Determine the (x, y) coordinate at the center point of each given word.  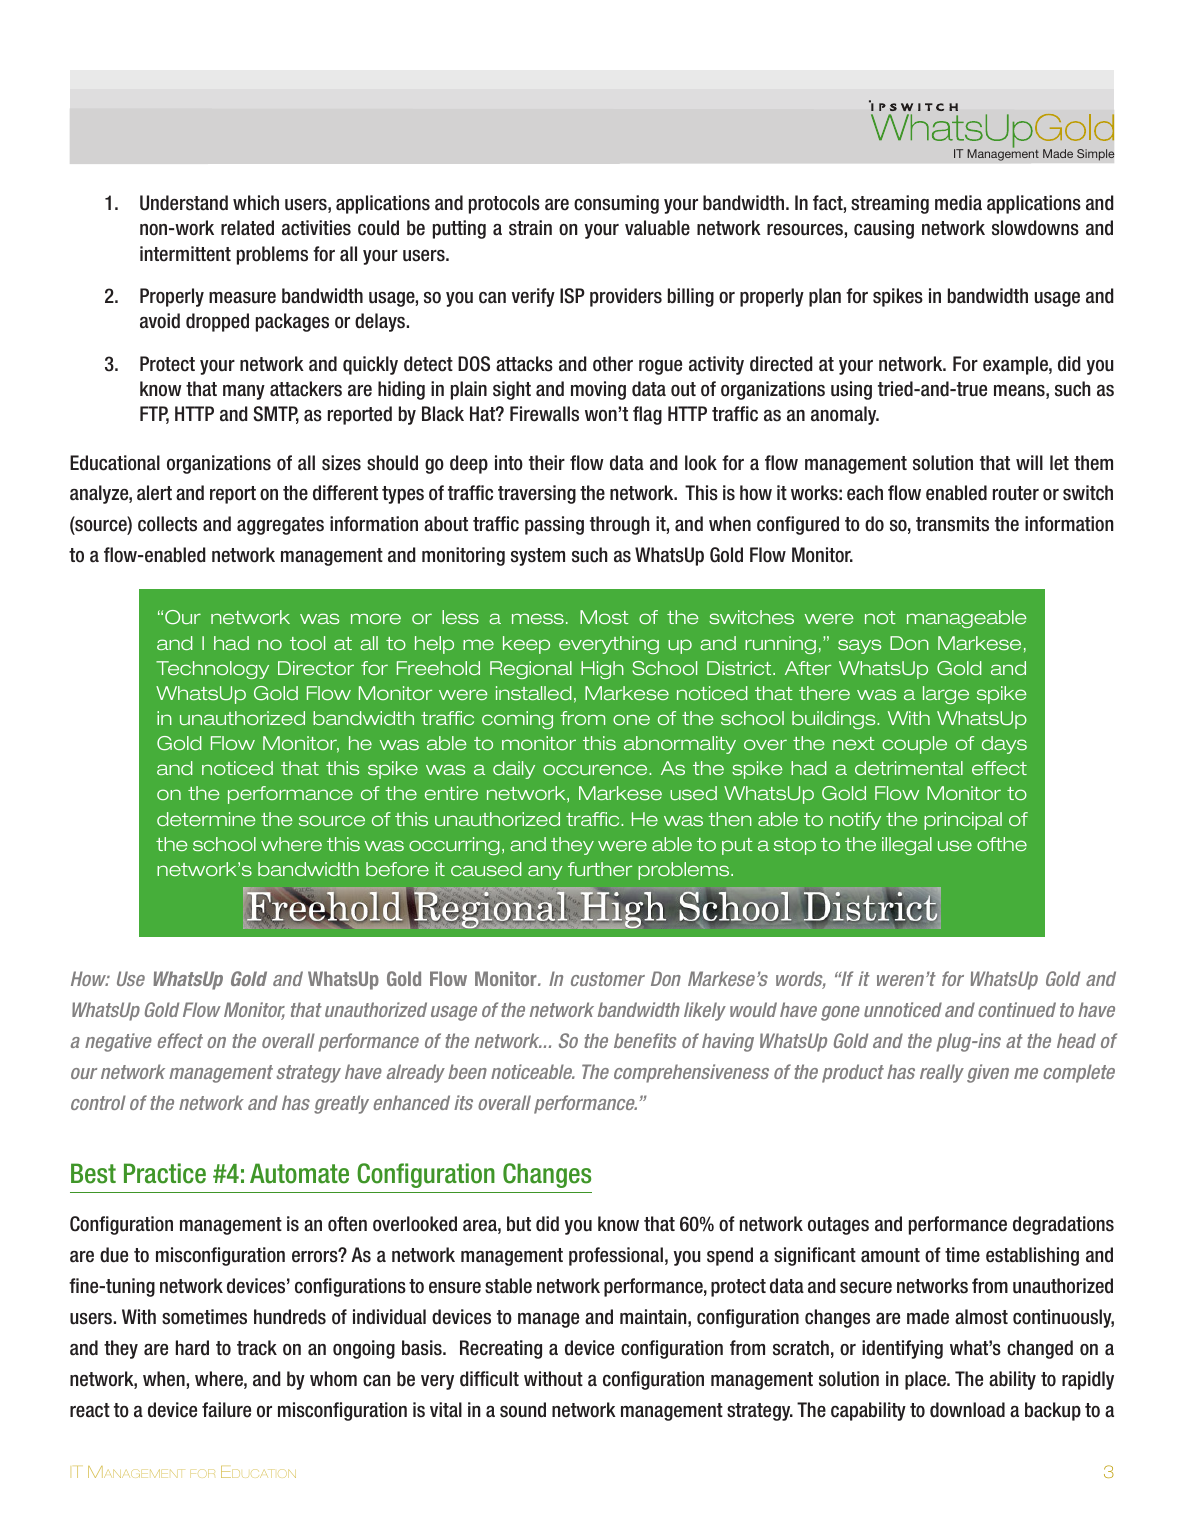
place (926, 1380)
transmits (952, 524)
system (538, 557)
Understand (184, 203)
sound (523, 1410)
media (958, 203)
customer (608, 979)
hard (192, 1348)
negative (118, 1042)
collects (167, 524)
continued (1017, 1009)
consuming (616, 204)
